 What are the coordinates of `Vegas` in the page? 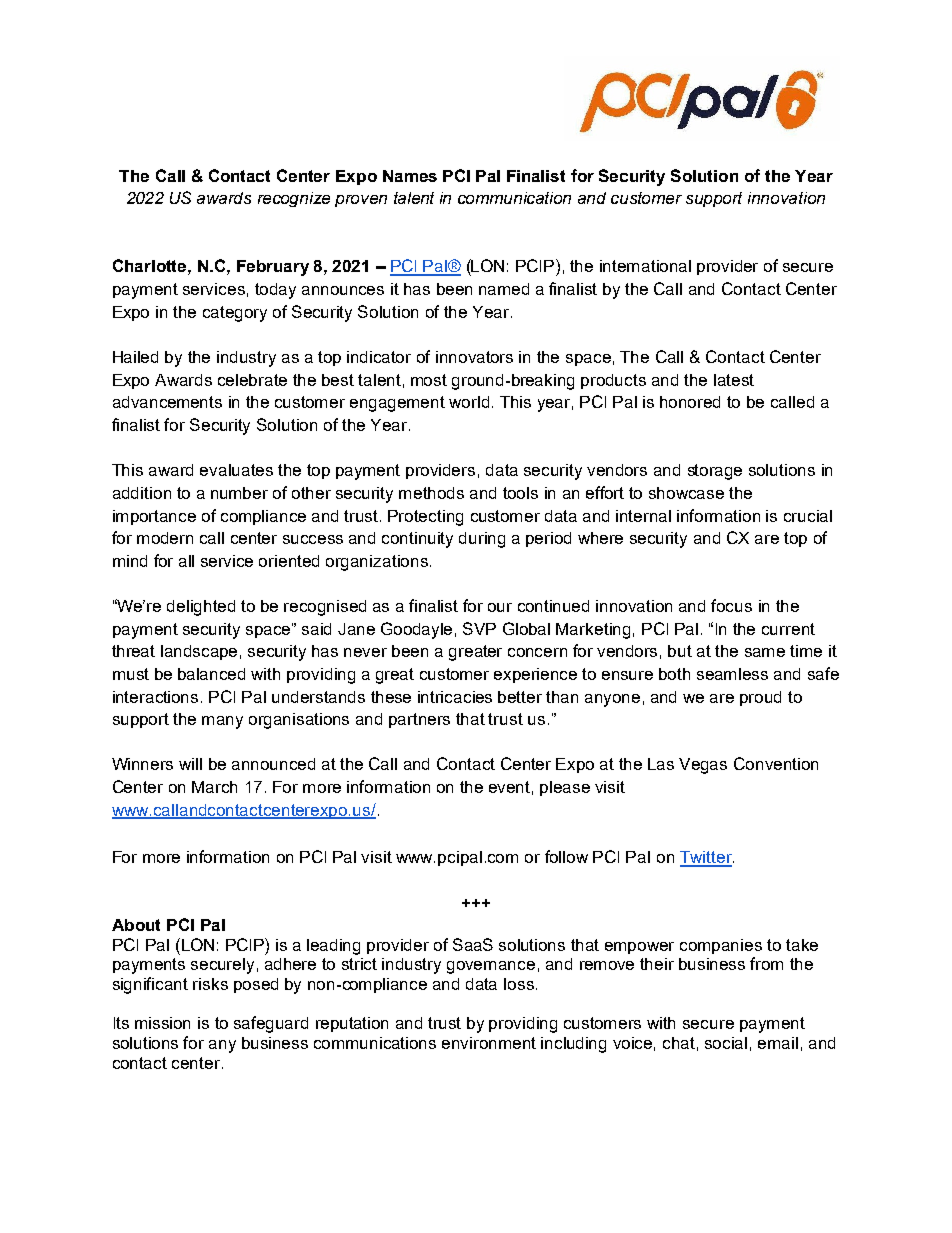 It's located at (703, 766).
